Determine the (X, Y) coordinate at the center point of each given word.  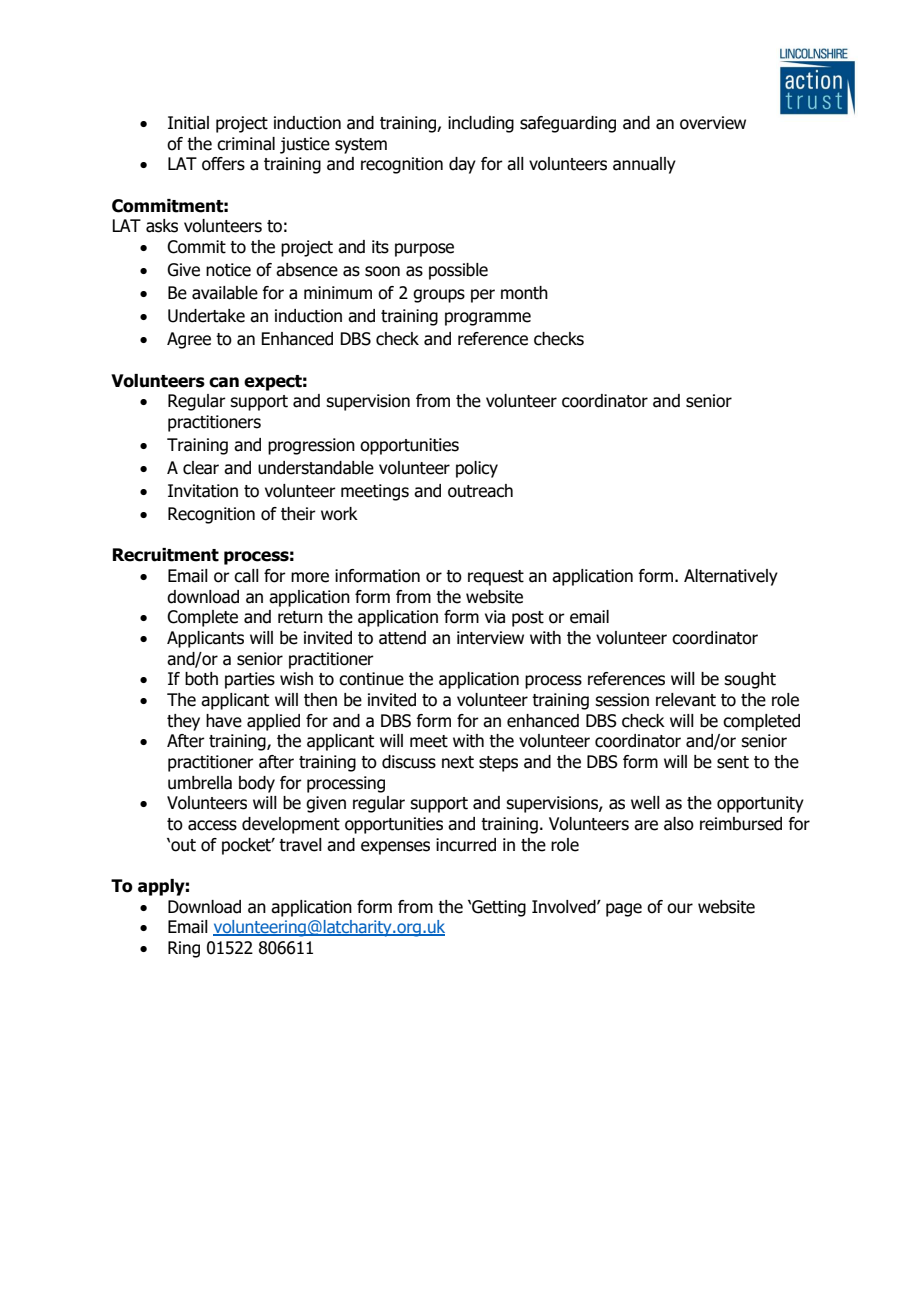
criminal (246, 144)
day (462, 165)
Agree (189, 340)
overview (713, 123)
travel (300, 845)
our (680, 908)
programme (488, 319)
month (524, 293)
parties (250, 680)
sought (750, 680)
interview (490, 638)
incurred (466, 845)
